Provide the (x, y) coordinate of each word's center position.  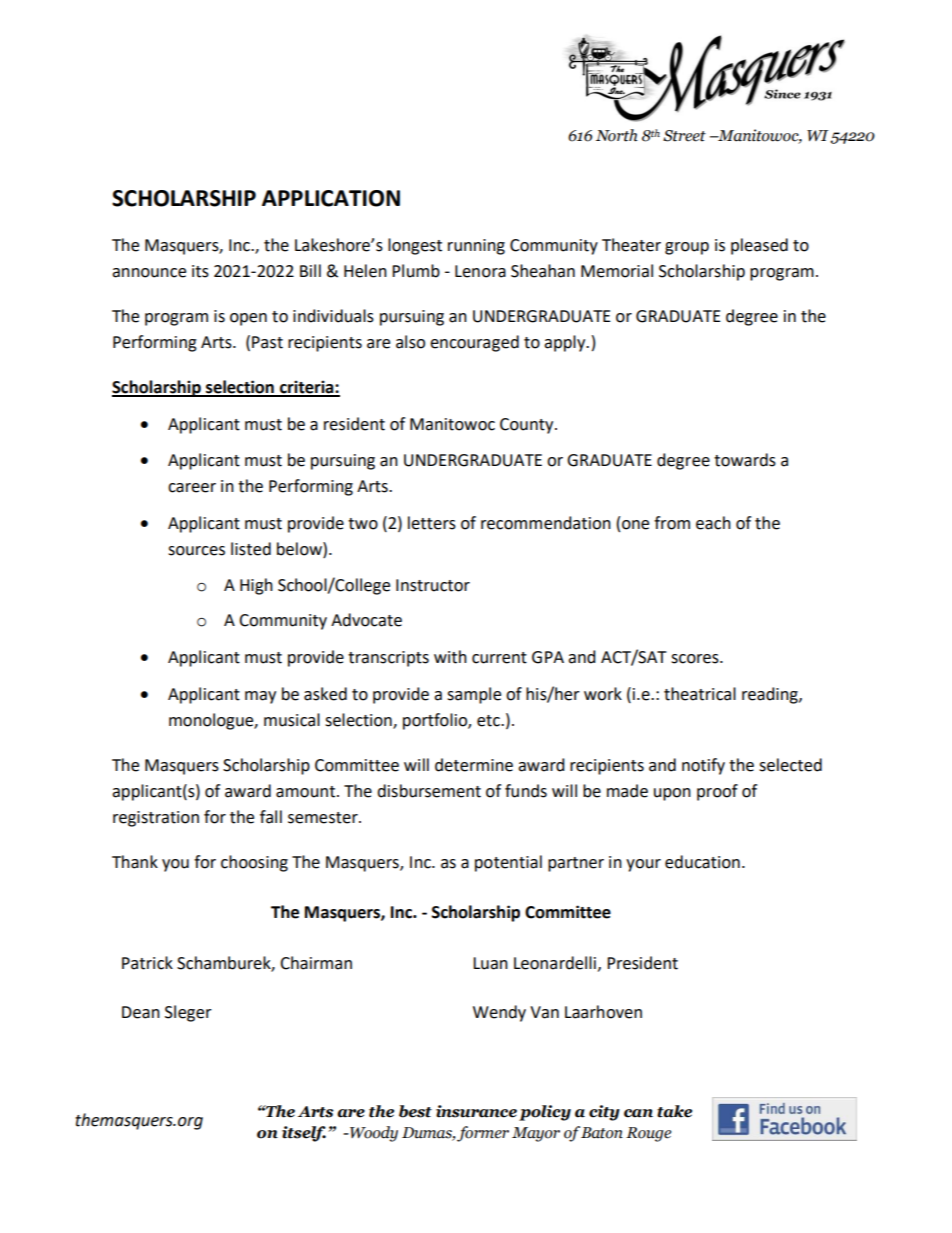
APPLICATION (331, 198)
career (192, 488)
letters (432, 523)
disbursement (429, 791)
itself (304, 1134)
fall (271, 817)
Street (684, 136)
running (476, 247)
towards (745, 460)
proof (717, 792)
